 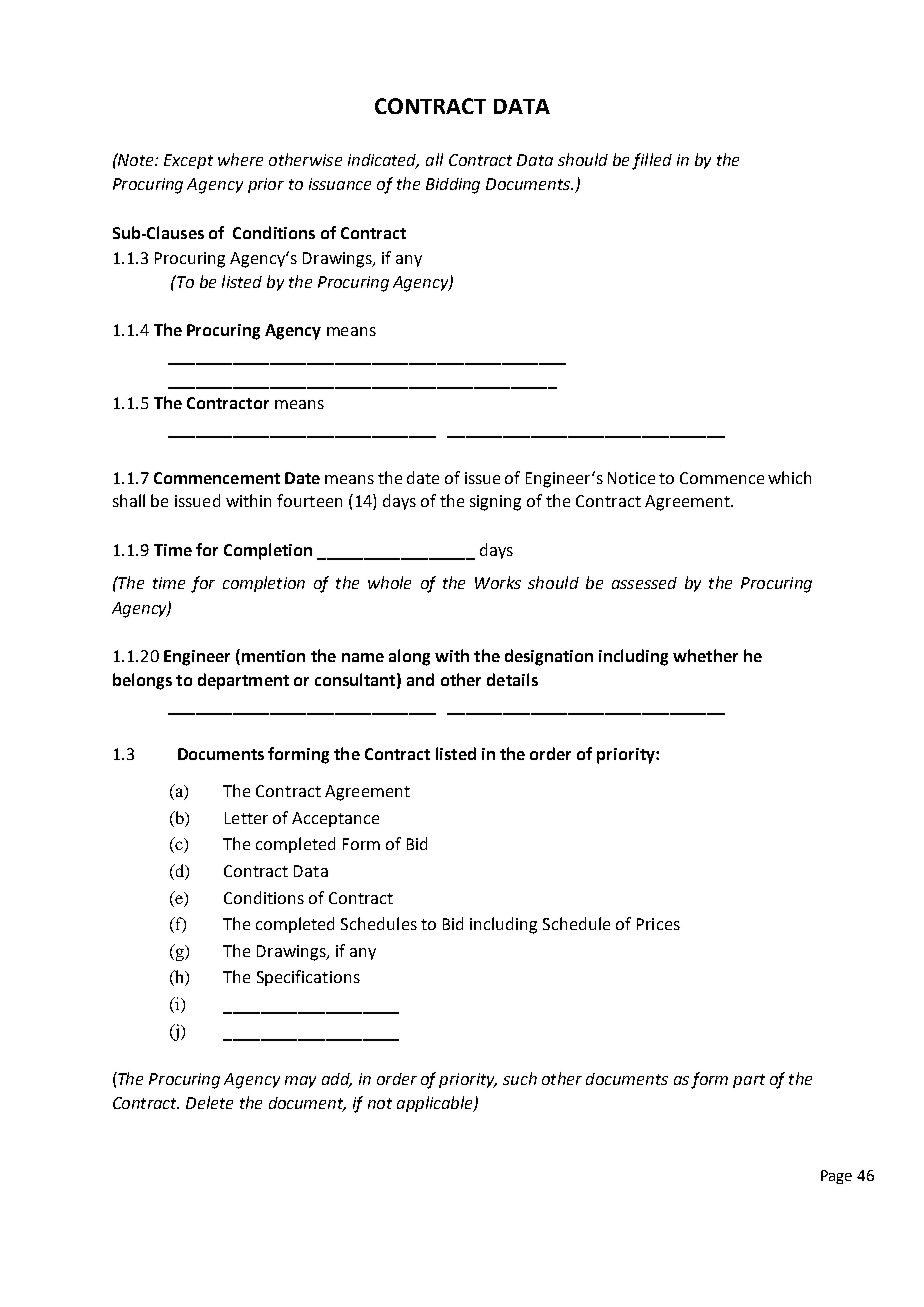 I want to click on shall, so click(x=129, y=500).
